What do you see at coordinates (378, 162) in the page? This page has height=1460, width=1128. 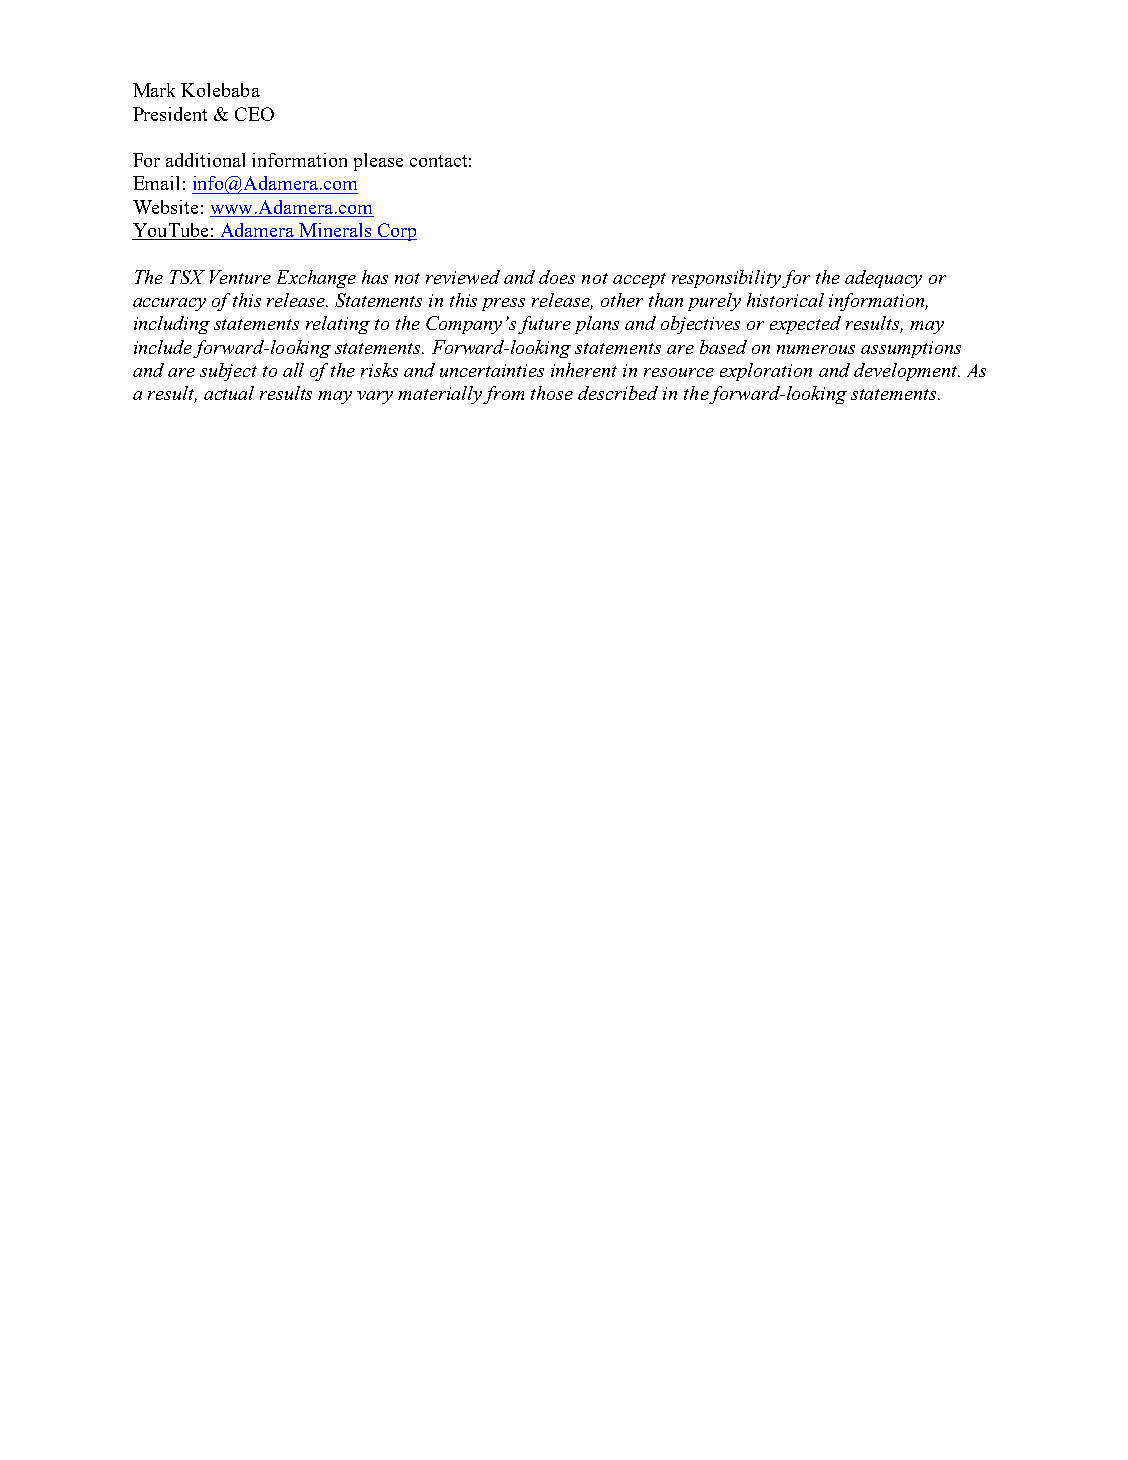 I see `please` at bounding box center [378, 162].
